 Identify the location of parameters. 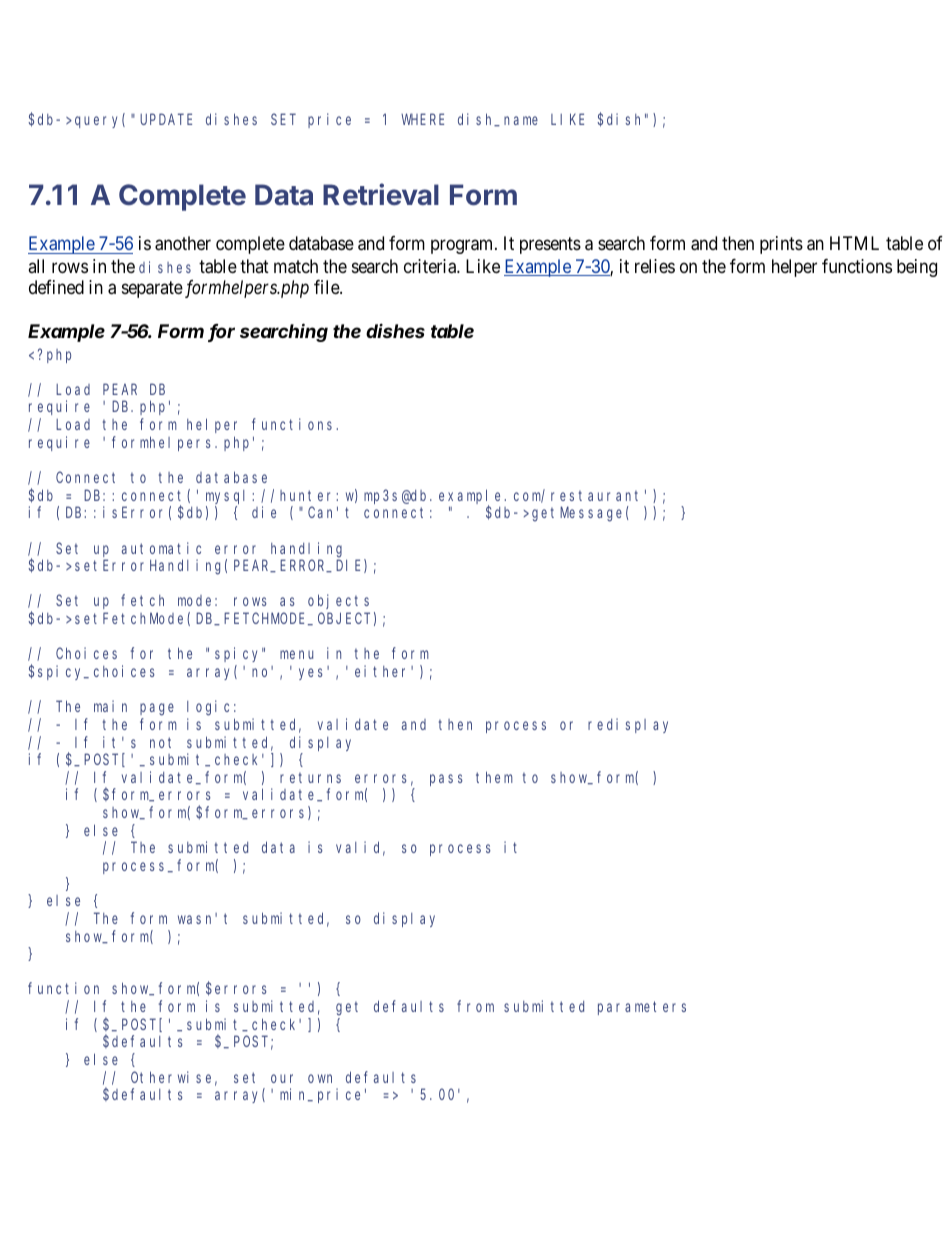
(642, 1008).
